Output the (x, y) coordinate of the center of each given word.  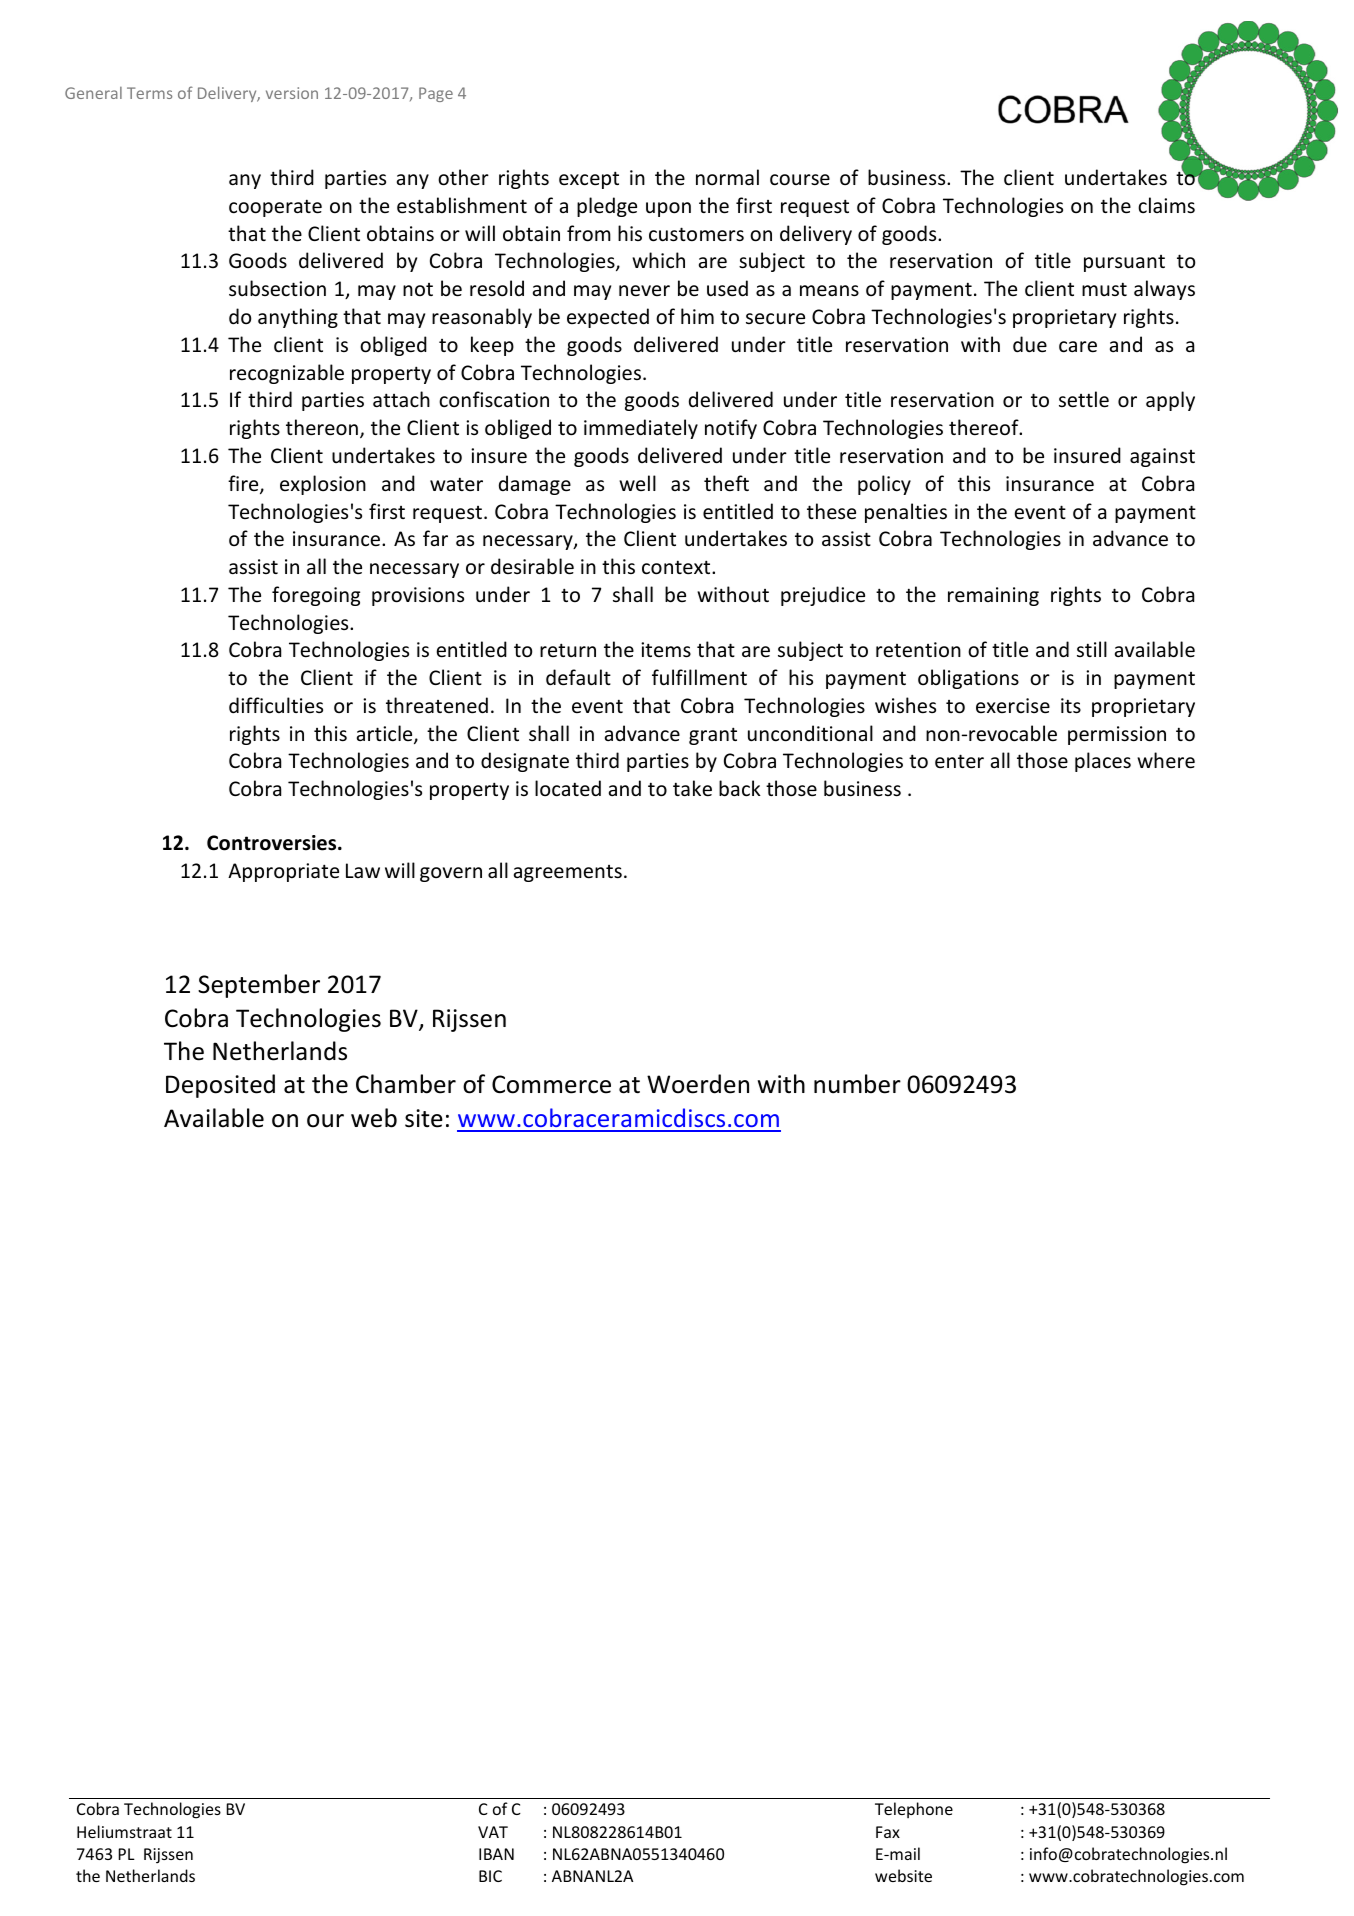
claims (1166, 205)
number (857, 1084)
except (589, 180)
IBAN (496, 1854)
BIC (490, 1876)
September (259, 986)
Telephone (914, 1810)
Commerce (551, 1084)
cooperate (275, 208)
